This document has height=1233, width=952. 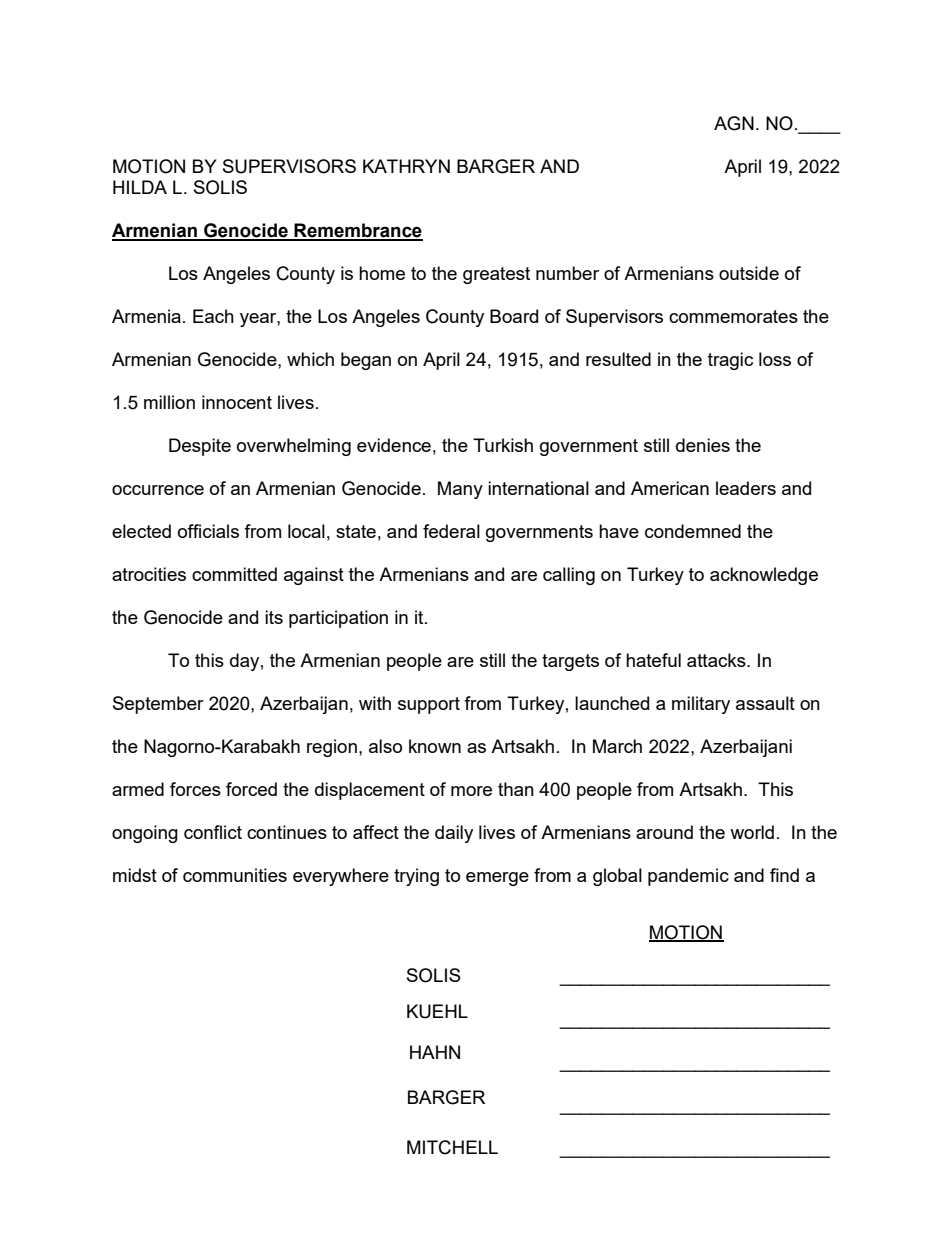 What do you see at coordinates (274, 617) in the document?
I see `its` at bounding box center [274, 617].
